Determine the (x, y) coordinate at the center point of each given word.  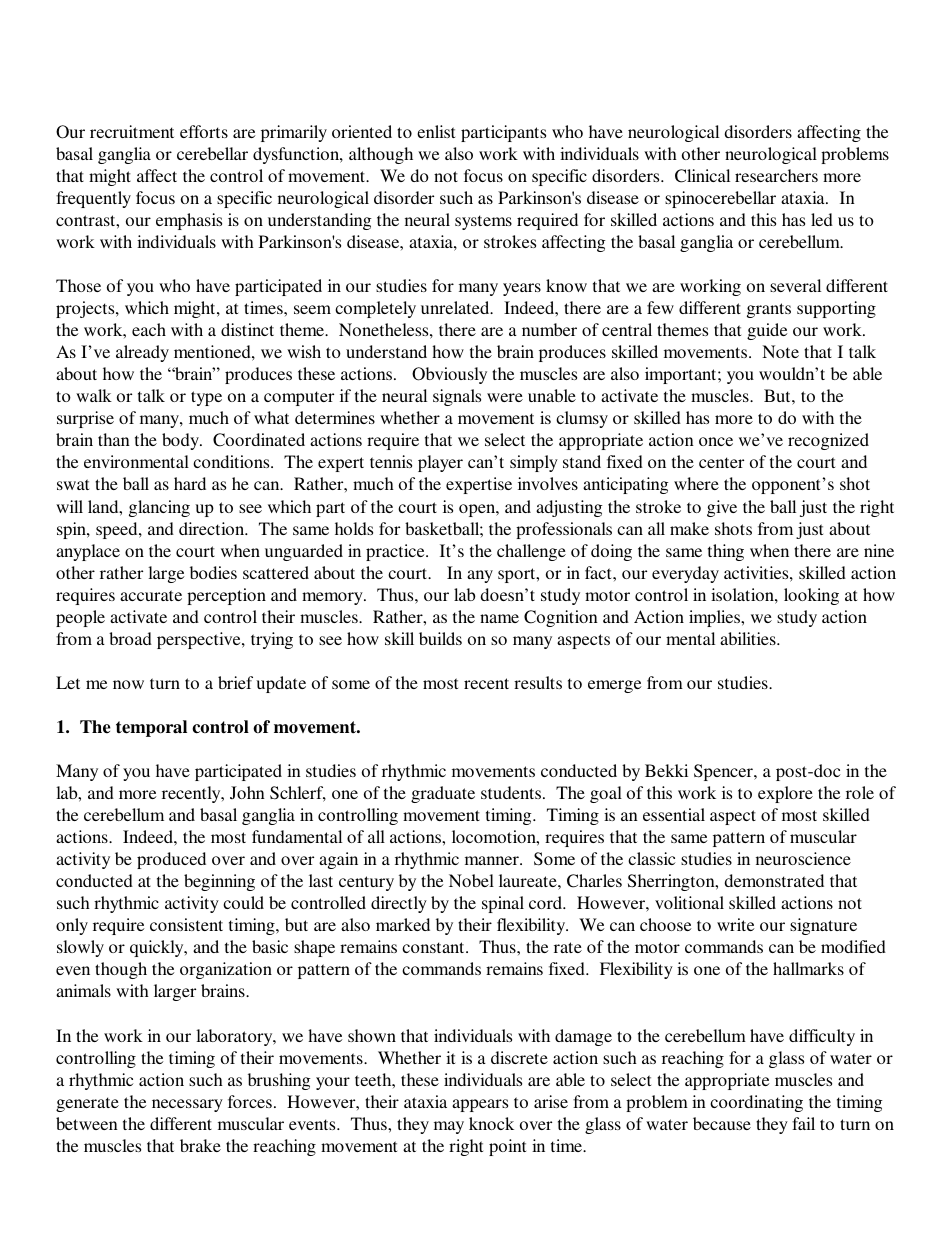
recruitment (132, 131)
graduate (443, 794)
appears (480, 1105)
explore (785, 794)
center (721, 462)
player (440, 463)
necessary (187, 1105)
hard (190, 483)
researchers (776, 175)
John (247, 792)
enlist (436, 131)
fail (803, 1123)
